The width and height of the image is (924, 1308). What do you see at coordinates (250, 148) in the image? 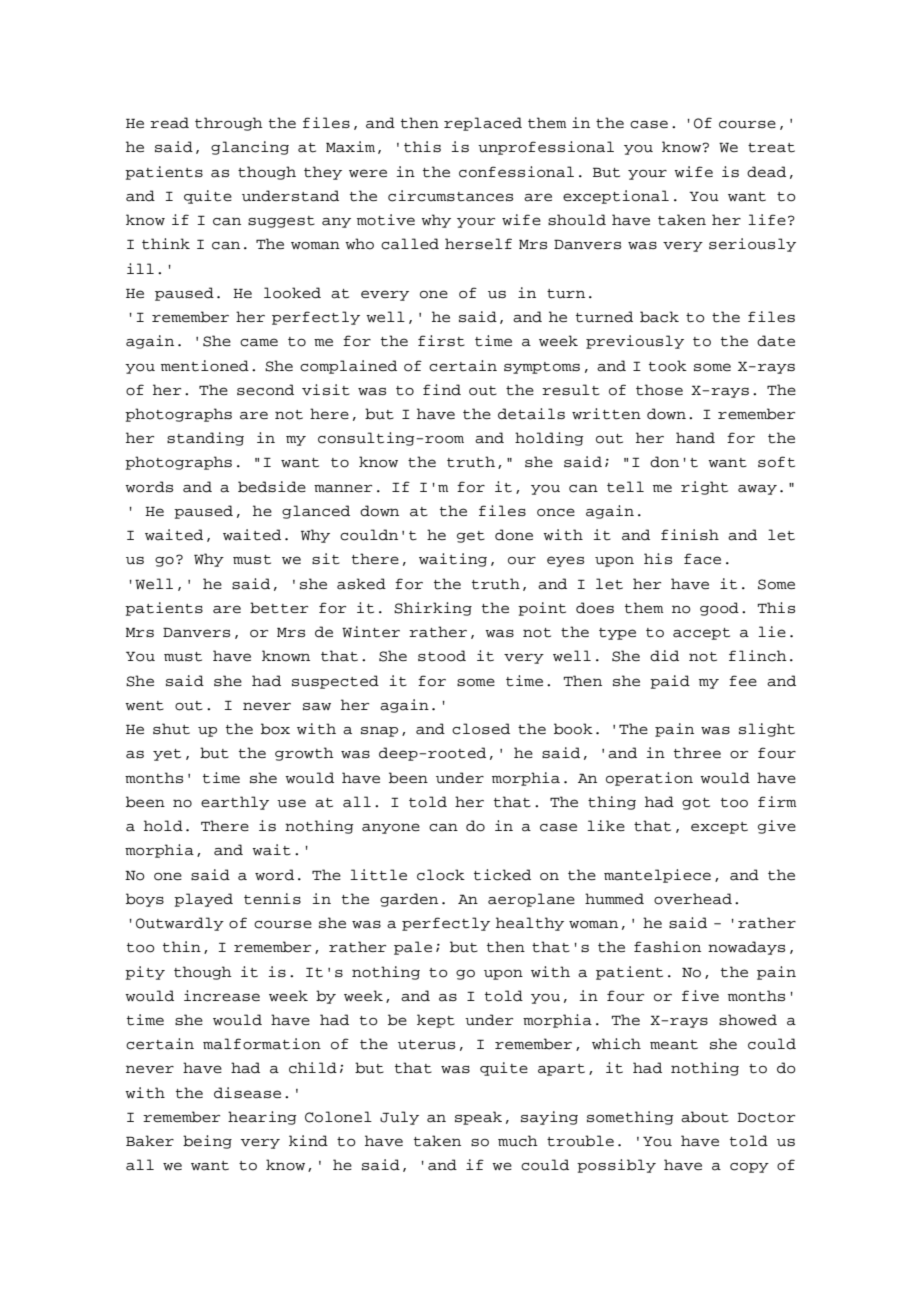
I see `glancing` at bounding box center [250, 148].
